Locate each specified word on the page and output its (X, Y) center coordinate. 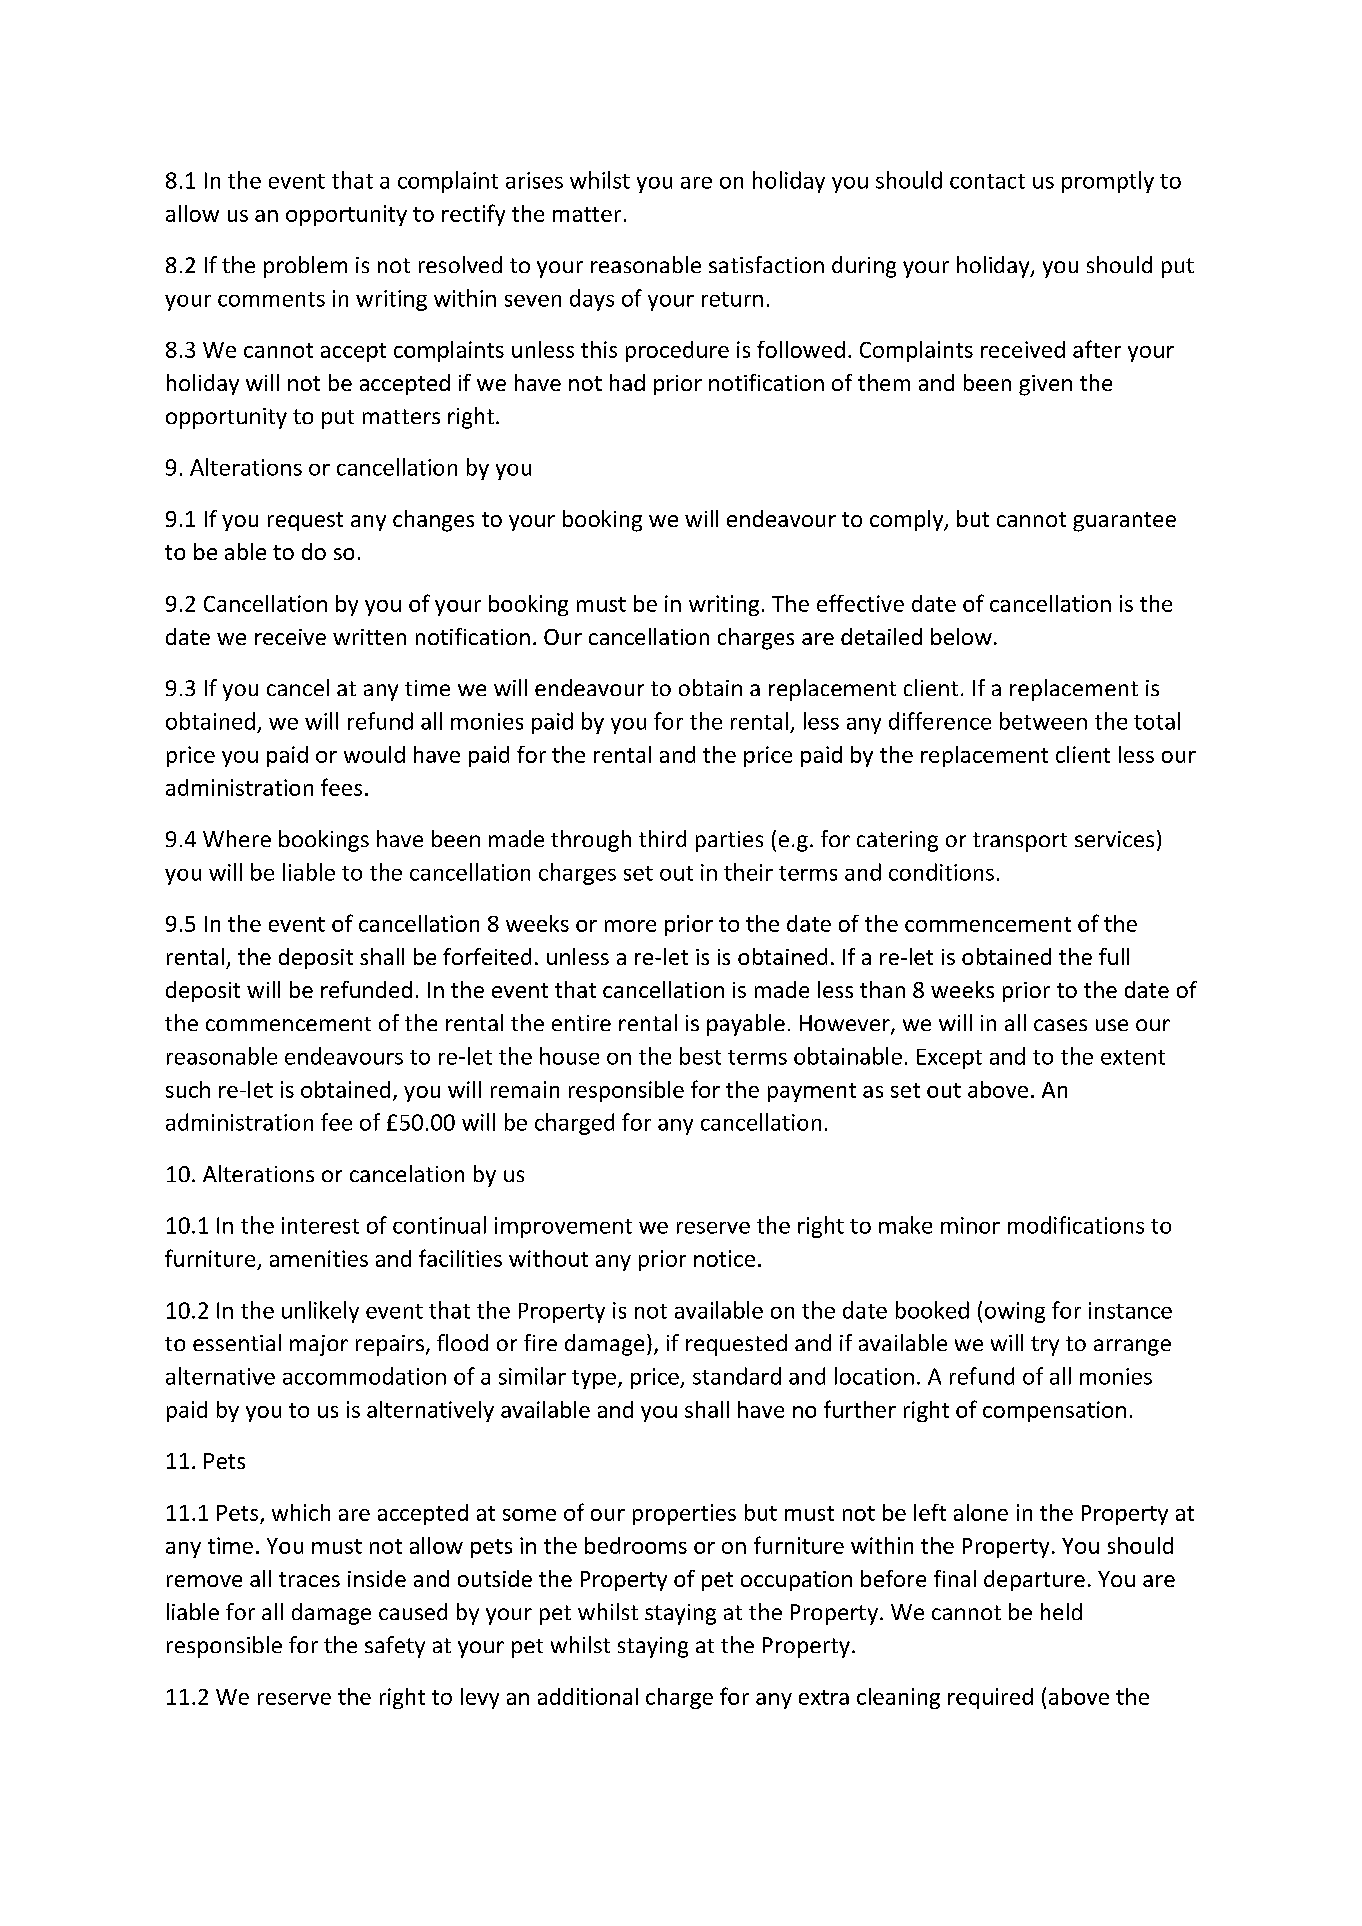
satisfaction (766, 264)
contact (987, 181)
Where (237, 838)
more (630, 926)
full (1114, 956)
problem (305, 267)
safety (395, 1647)
